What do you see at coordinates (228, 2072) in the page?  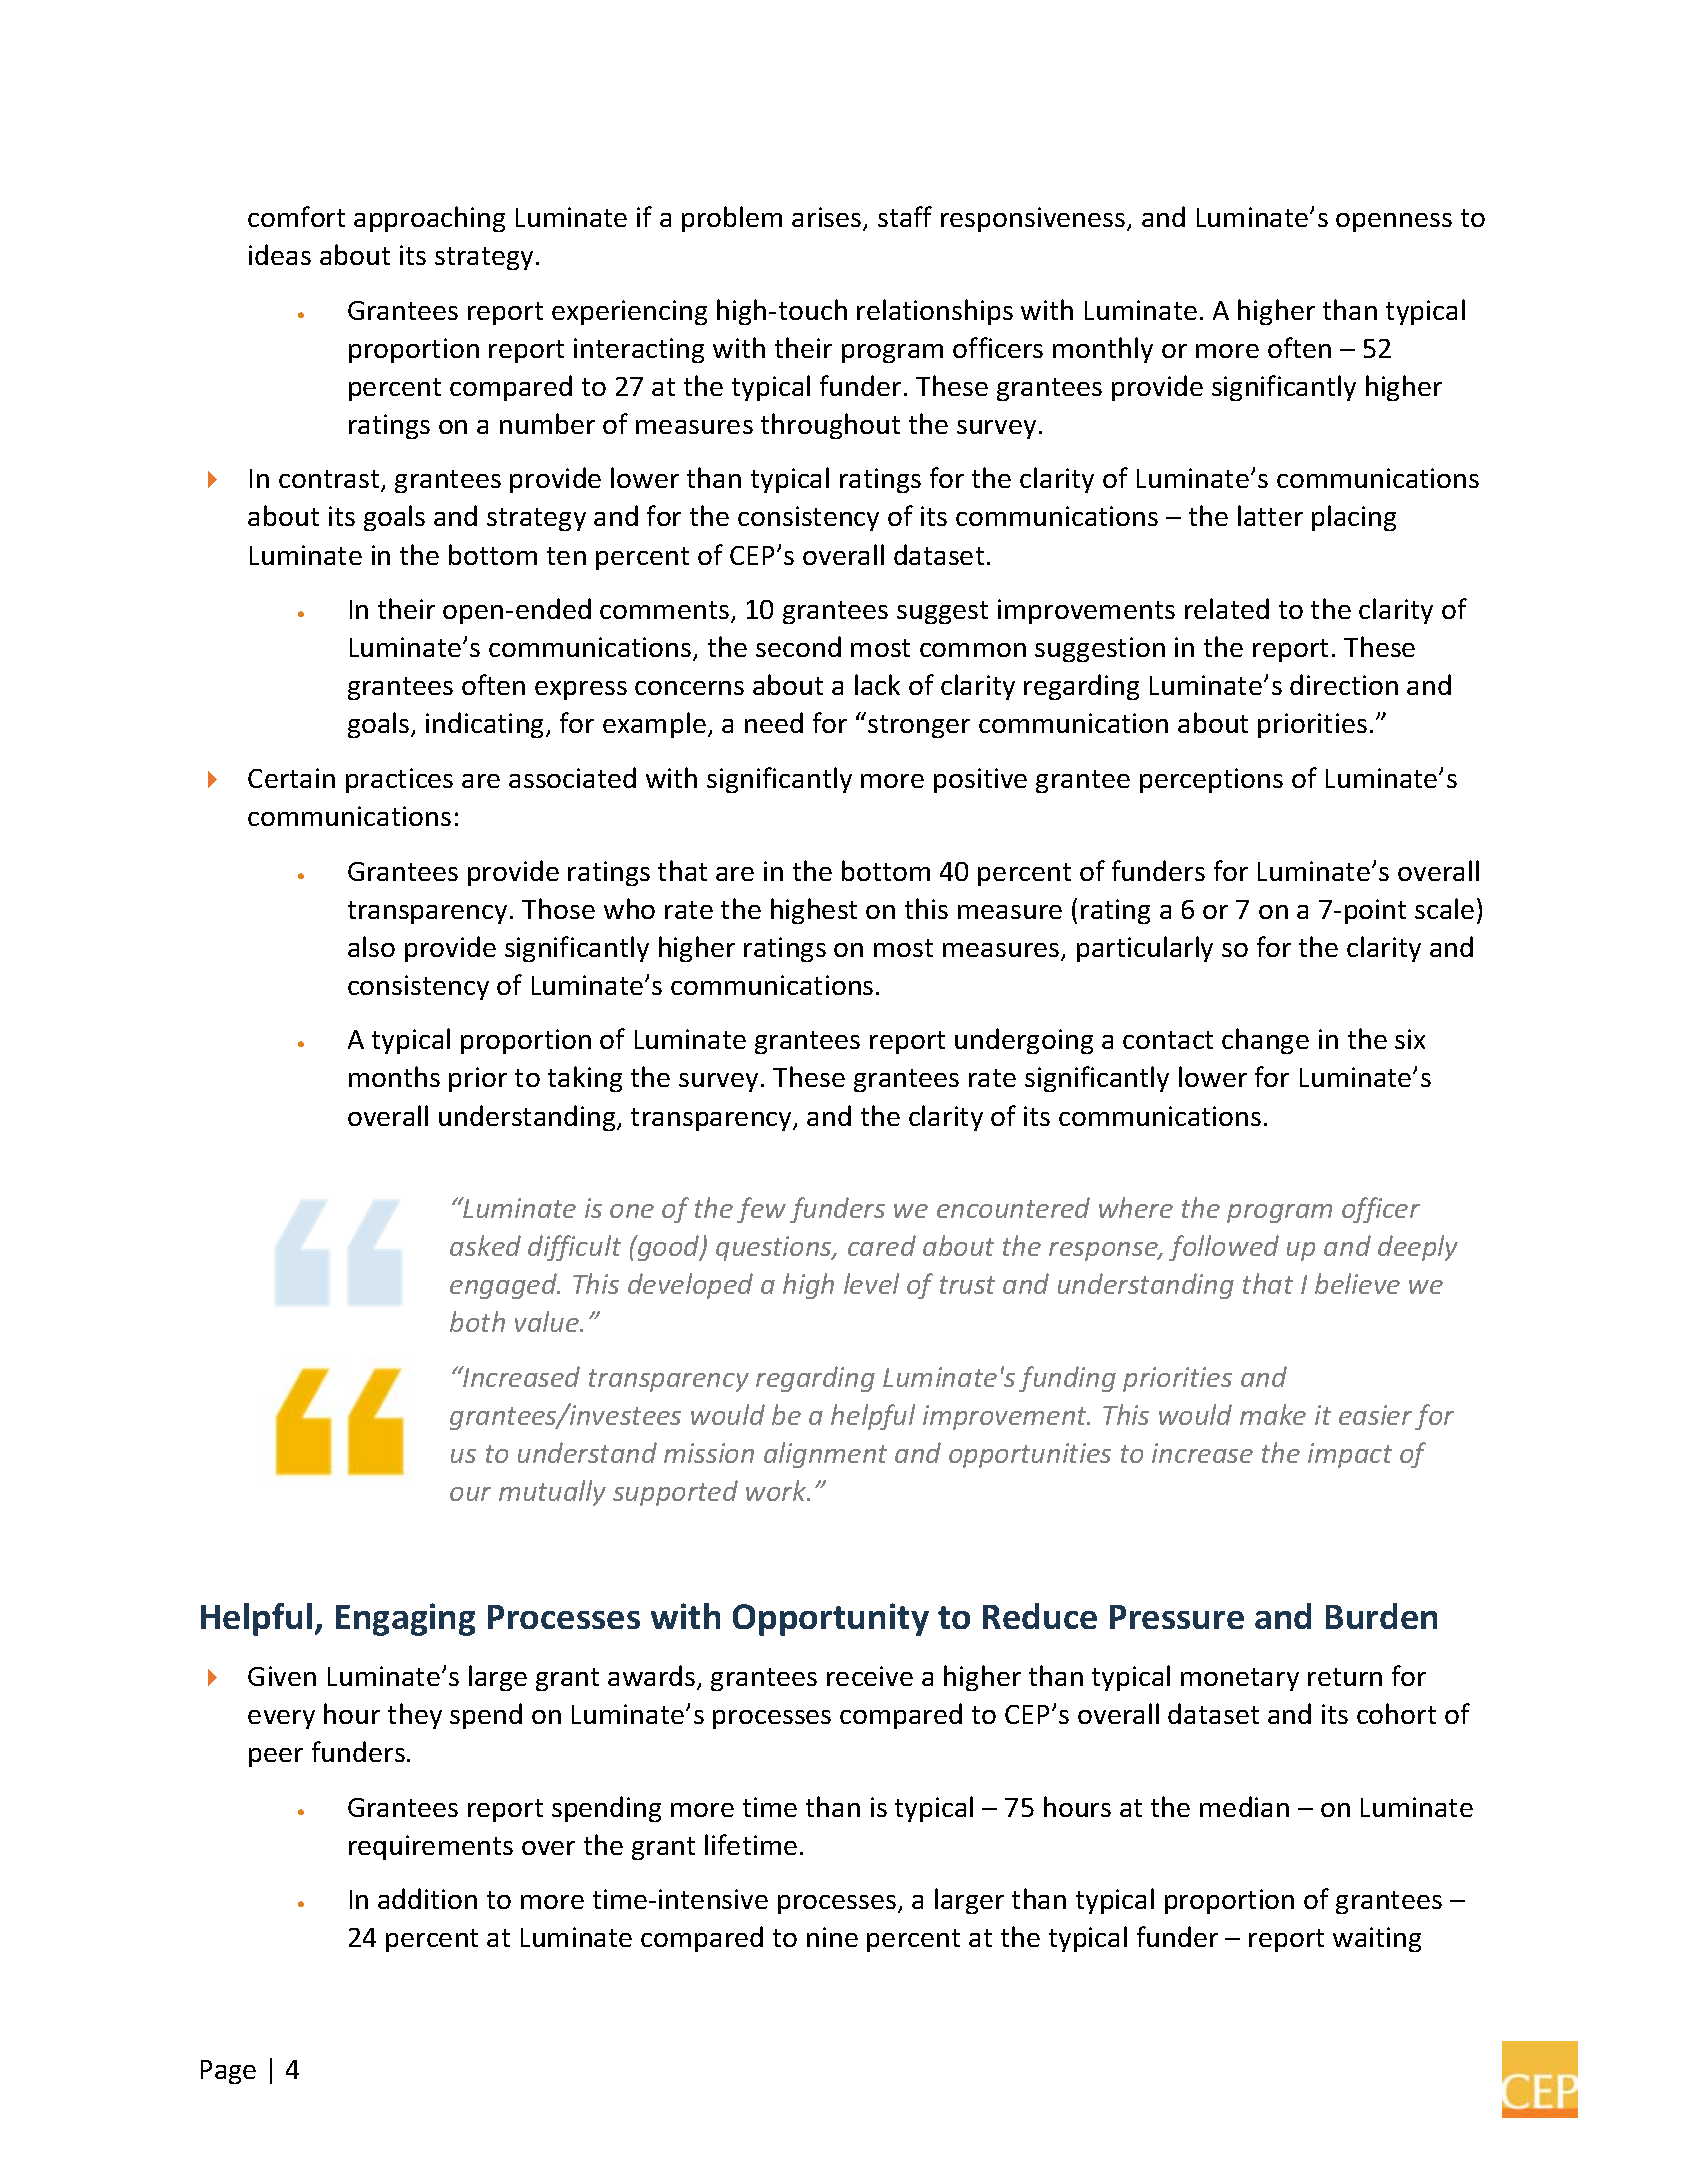 I see `Page` at bounding box center [228, 2072].
